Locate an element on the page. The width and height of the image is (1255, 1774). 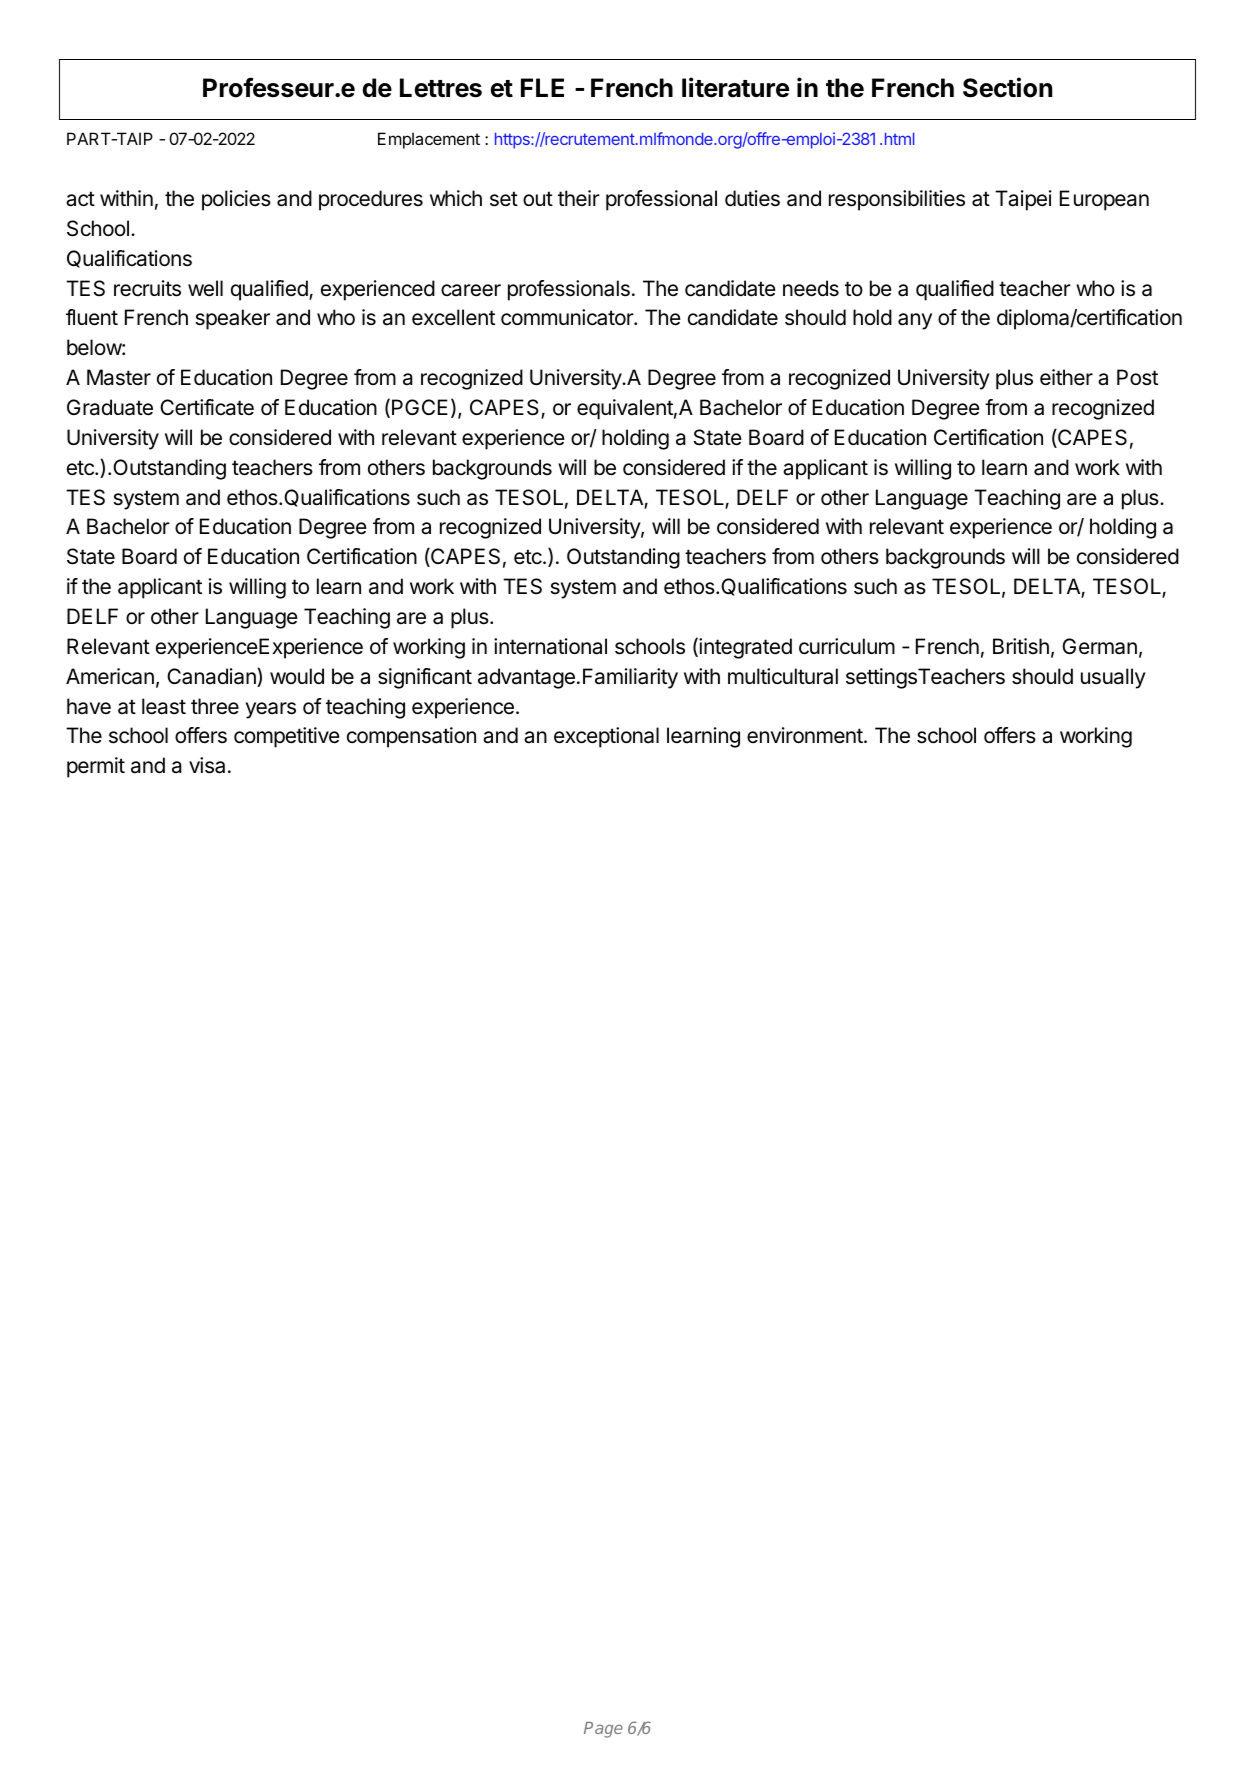
competitive is located at coordinates (287, 737).
